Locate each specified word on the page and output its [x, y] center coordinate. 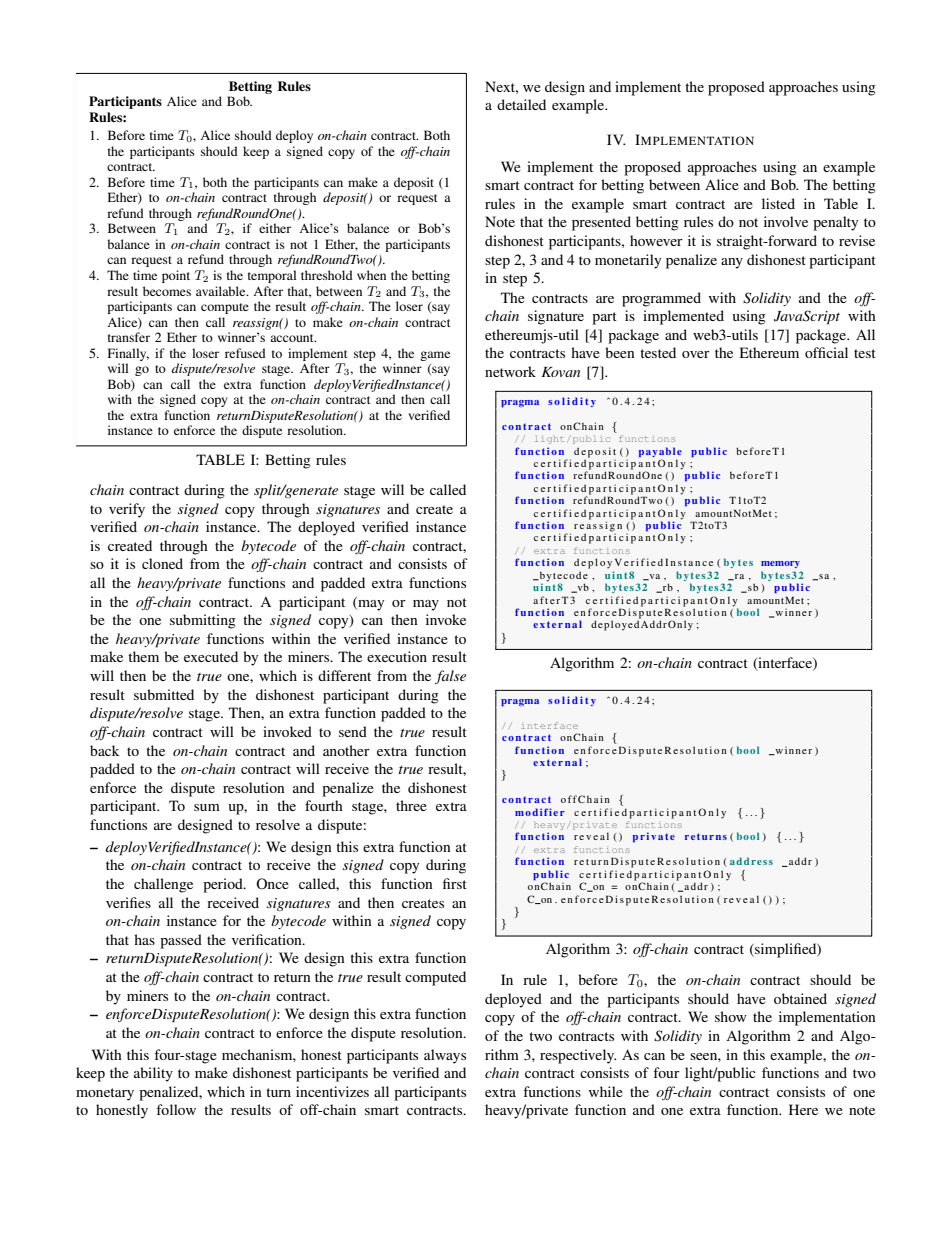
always [445, 1056]
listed [778, 203]
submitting [203, 621]
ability [153, 1074]
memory [780, 564]
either [275, 228]
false [450, 677]
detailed [521, 104]
